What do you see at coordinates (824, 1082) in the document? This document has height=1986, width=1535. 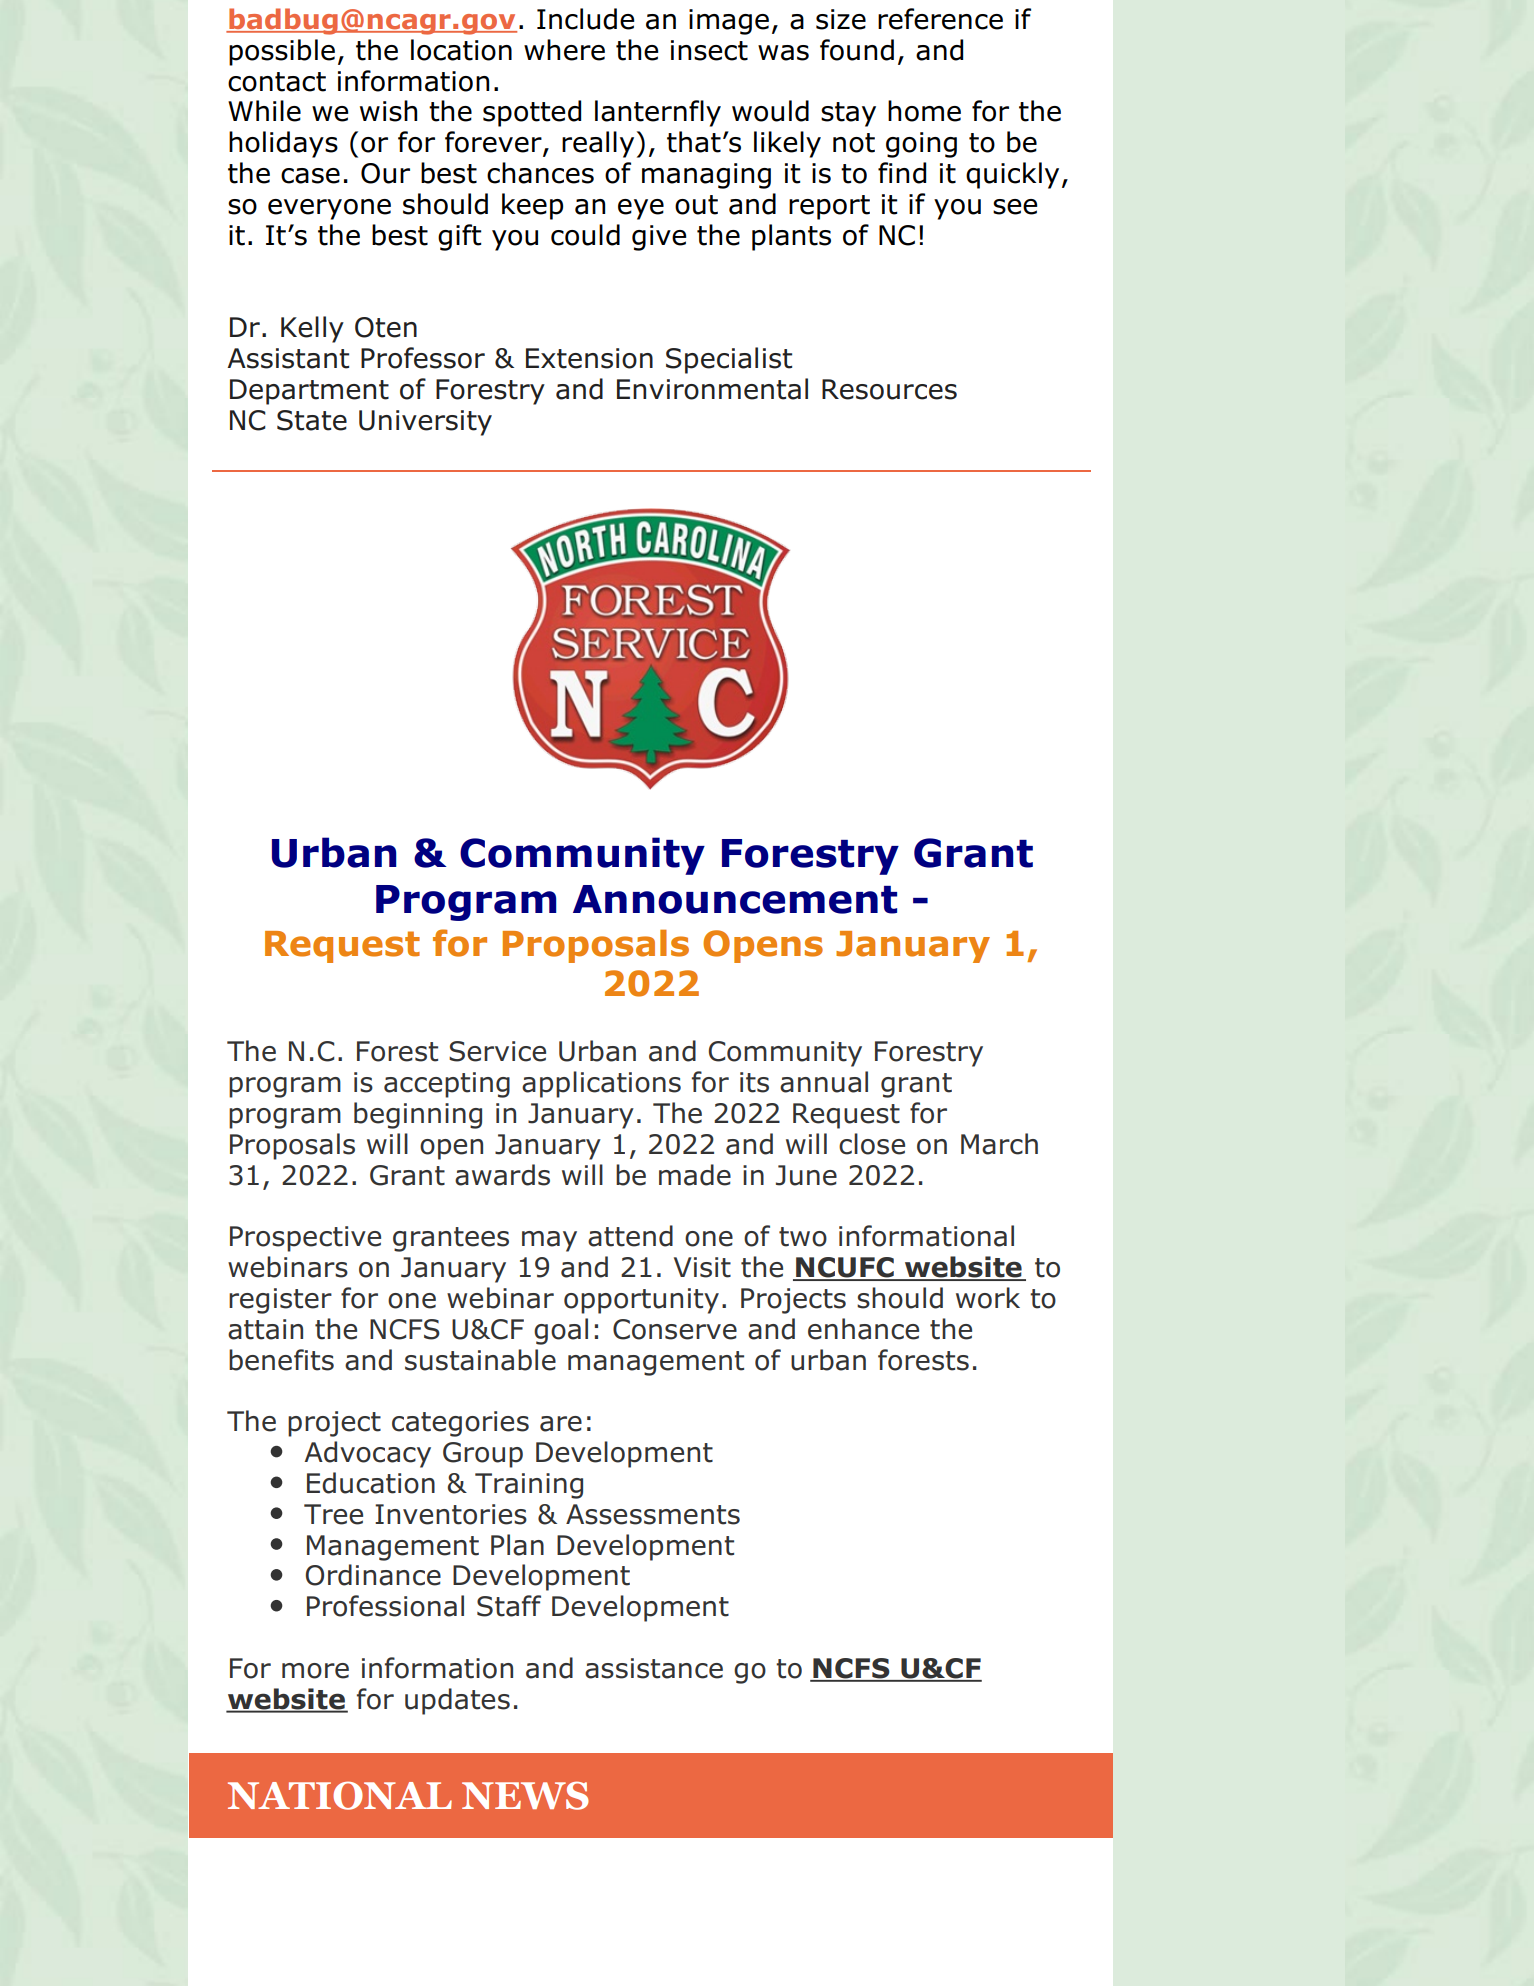 I see `annual` at bounding box center [824, 1082].
